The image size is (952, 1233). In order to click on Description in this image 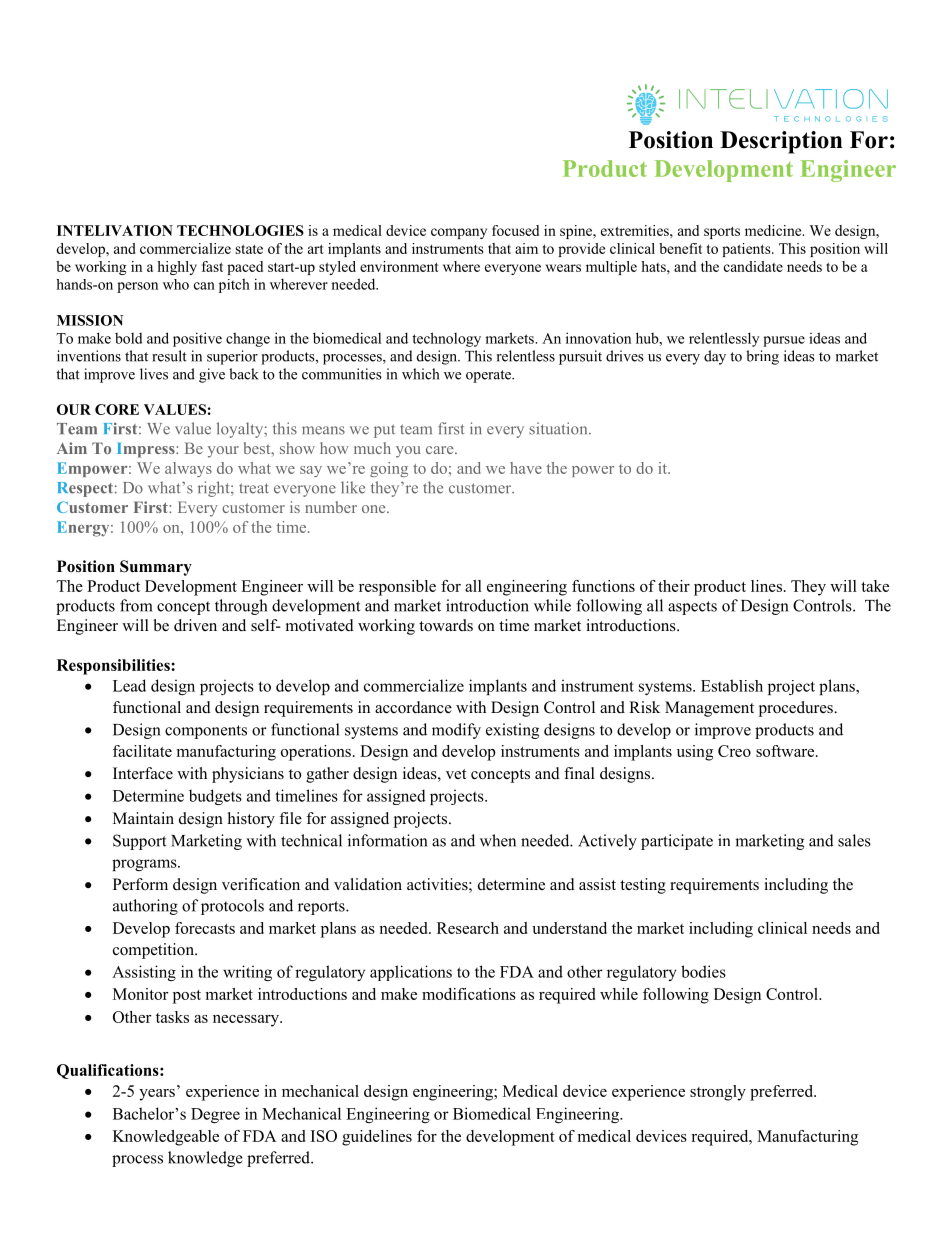, I will do `click(781, 142)`.
